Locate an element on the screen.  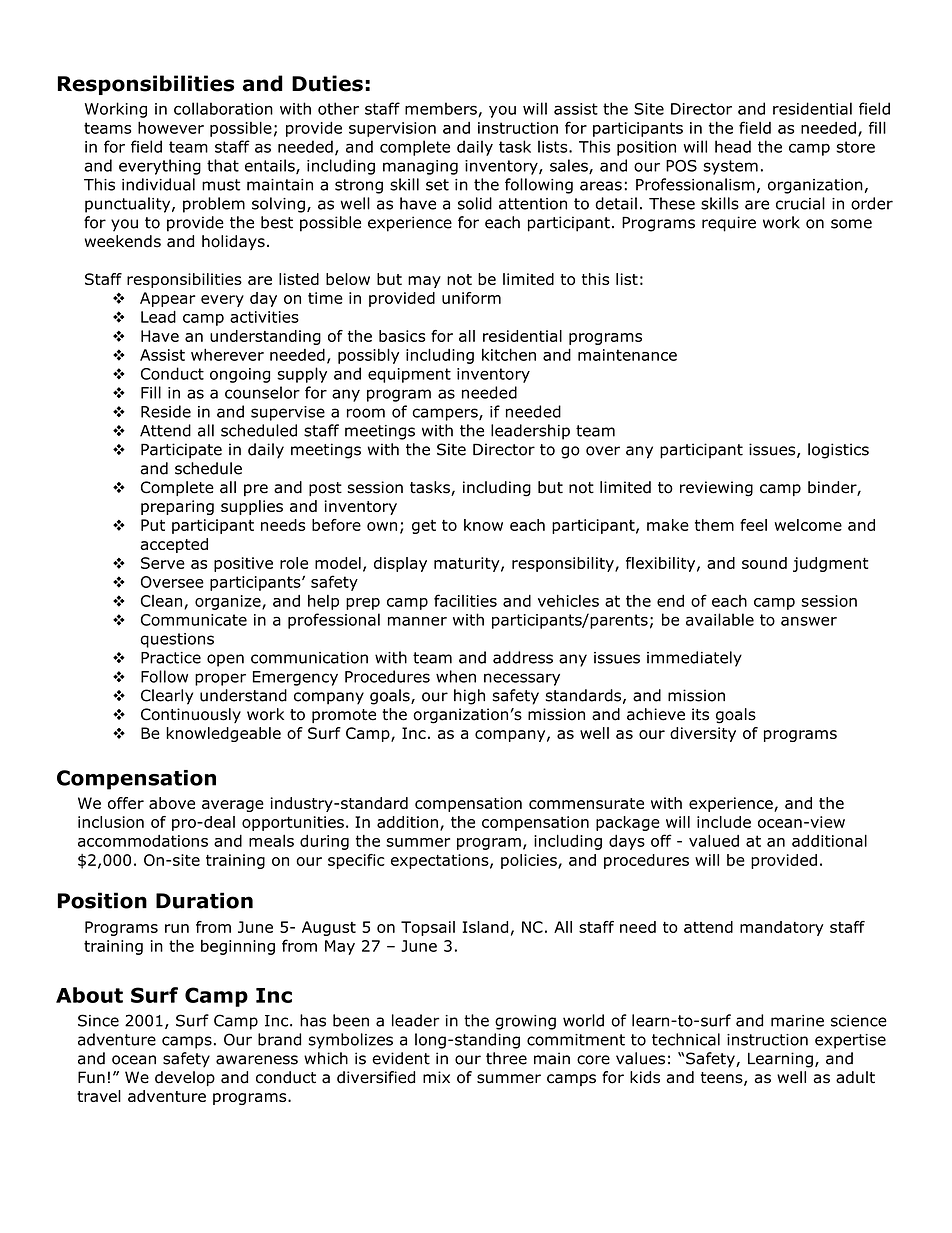
develop is located at coordinates (185, 1078).
